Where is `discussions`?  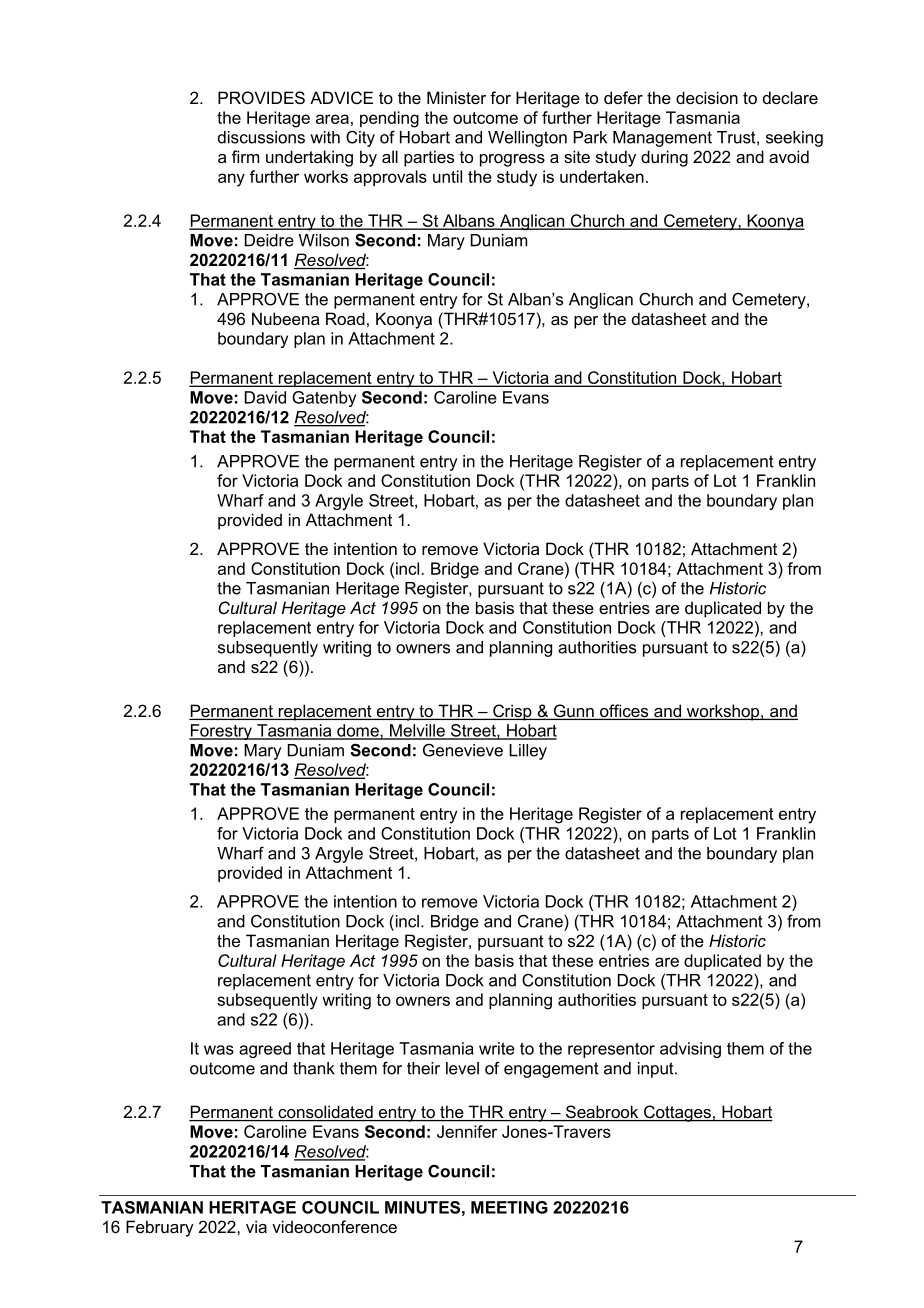
discussions is located at coordinates (261, 137).
